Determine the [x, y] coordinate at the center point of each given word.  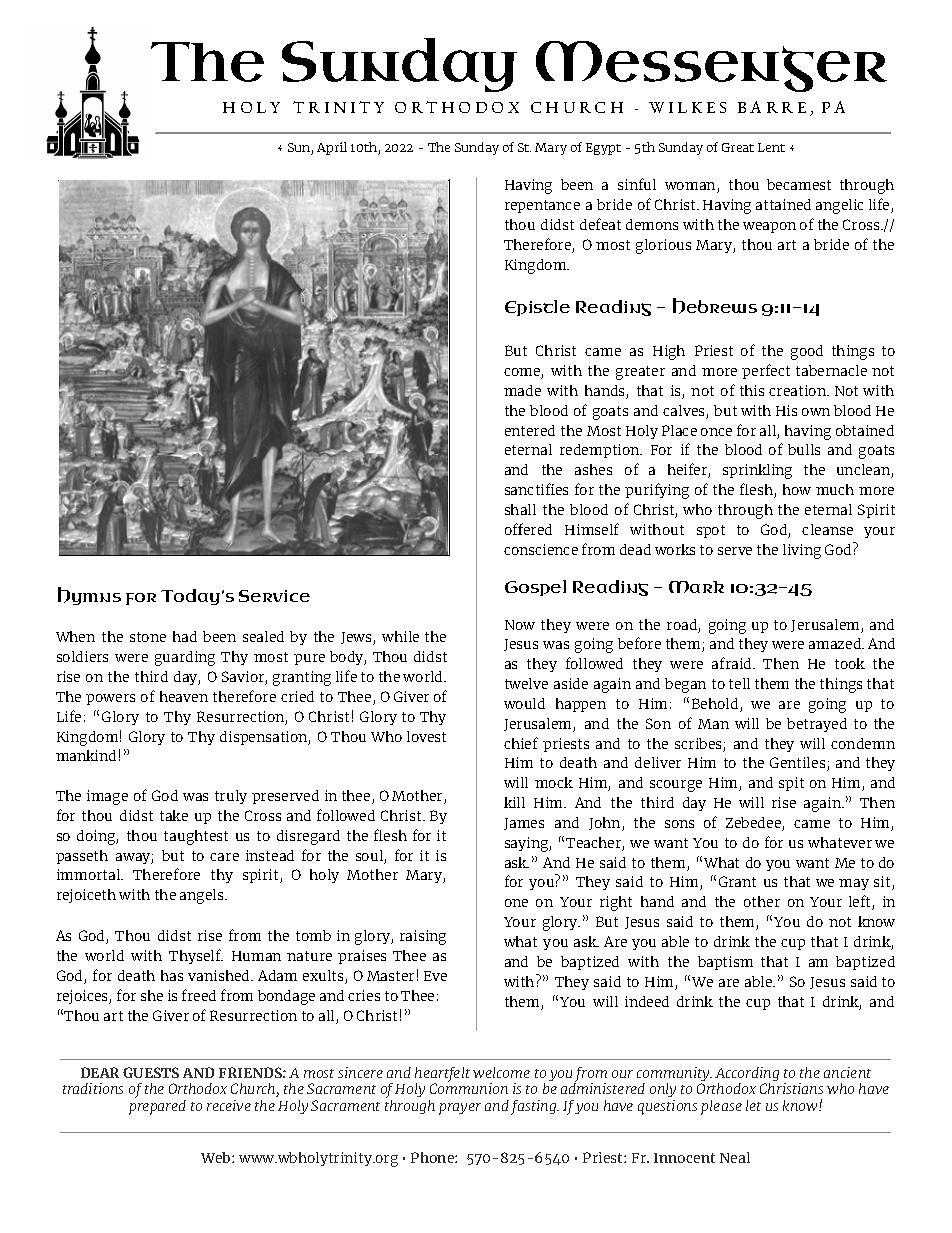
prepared [157, 1106]
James [524, 824]
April [332, 148]
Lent [771, 147]
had [185, 636]
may [854, 884]
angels [203, 896]
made [522, 390]
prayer [460, 1109]
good [807, 352]
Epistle [537, 308]
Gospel [535, 588]
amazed [836, 643]
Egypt [603, 149]
